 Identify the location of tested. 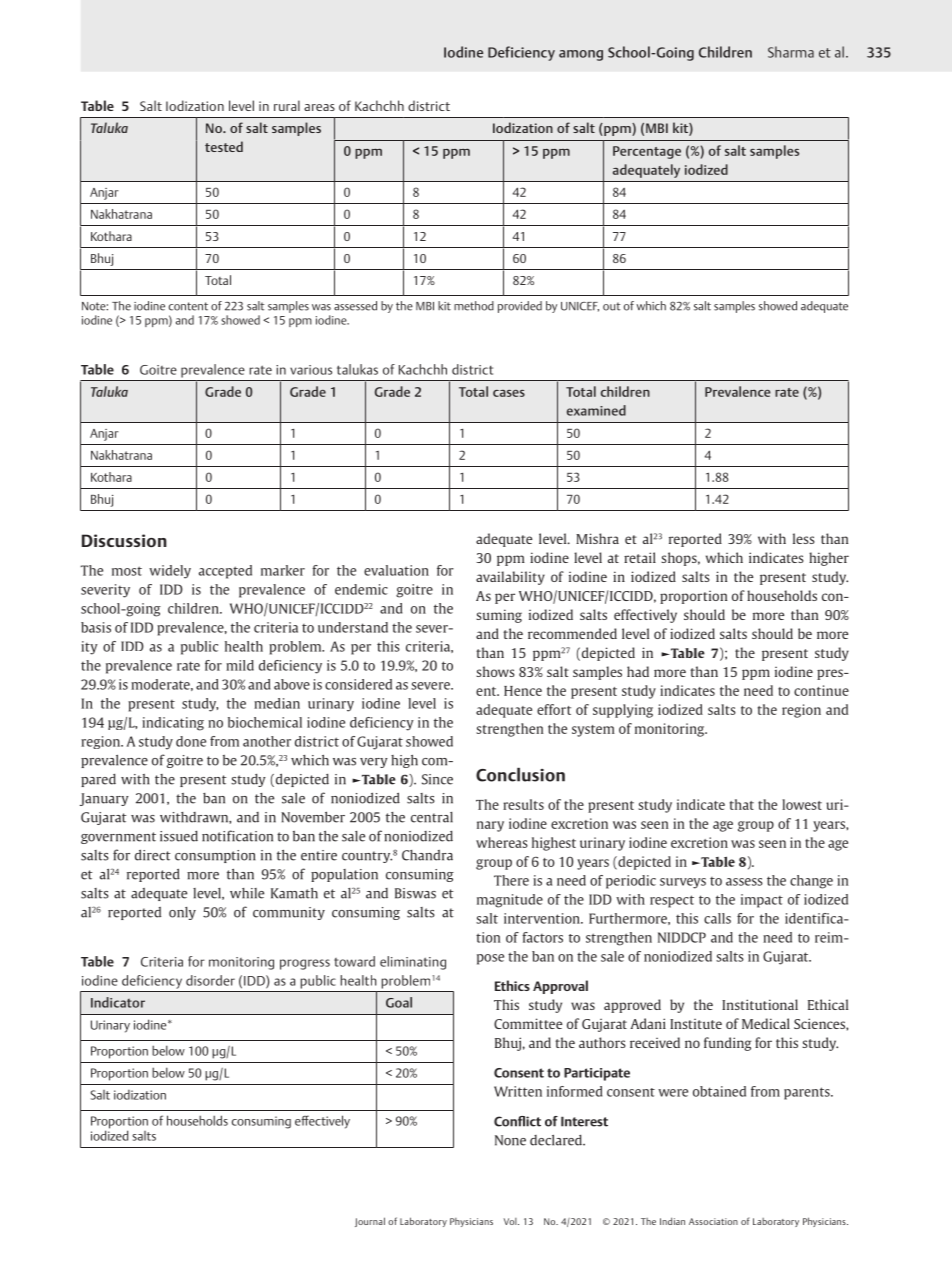
(224, 146).
